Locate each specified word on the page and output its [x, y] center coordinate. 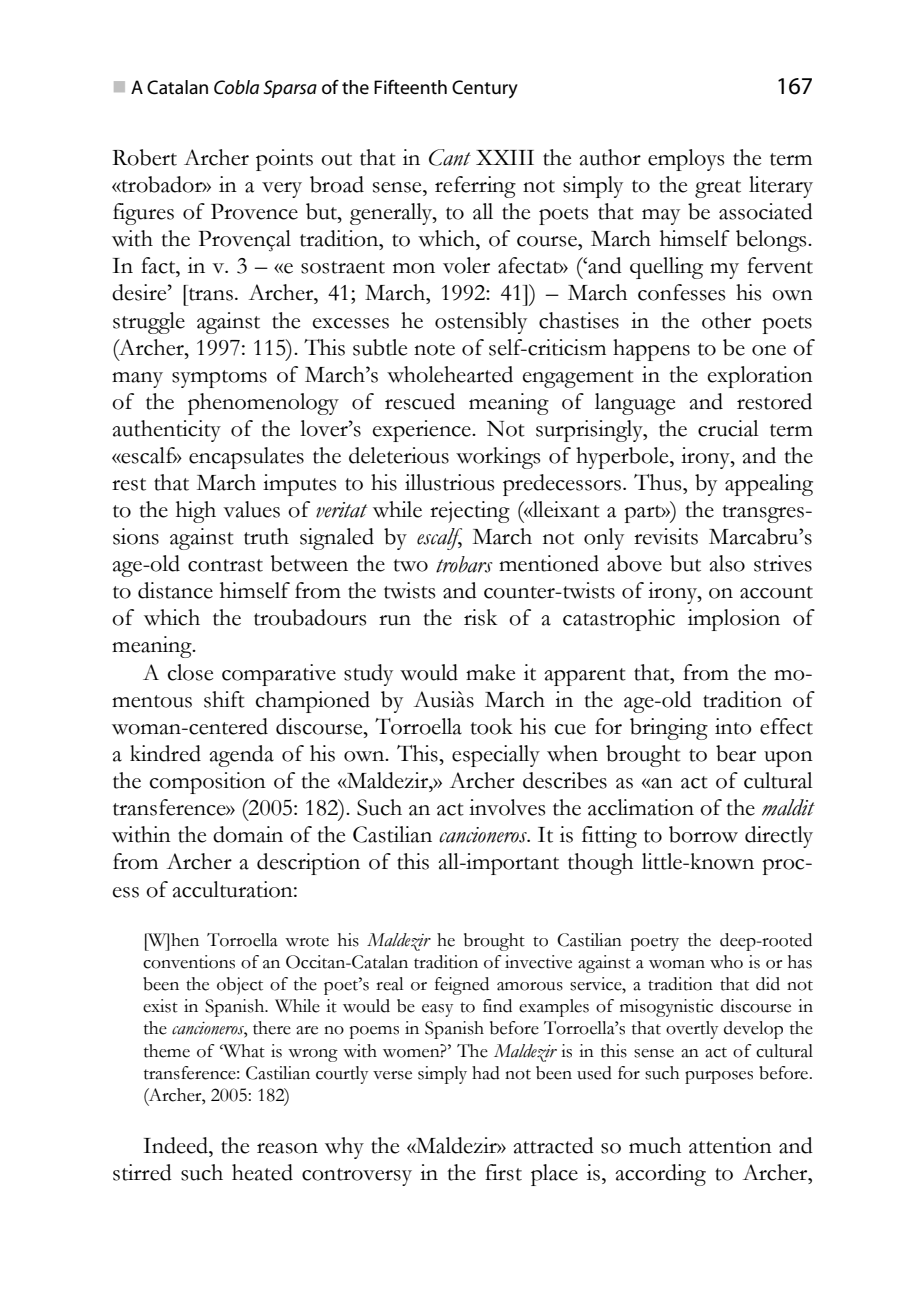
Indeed [177, 1145]
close [190, 672]
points [284, 160]
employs [686, 160]
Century [485, 89]
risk [481, 617]
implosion [734, 620]
